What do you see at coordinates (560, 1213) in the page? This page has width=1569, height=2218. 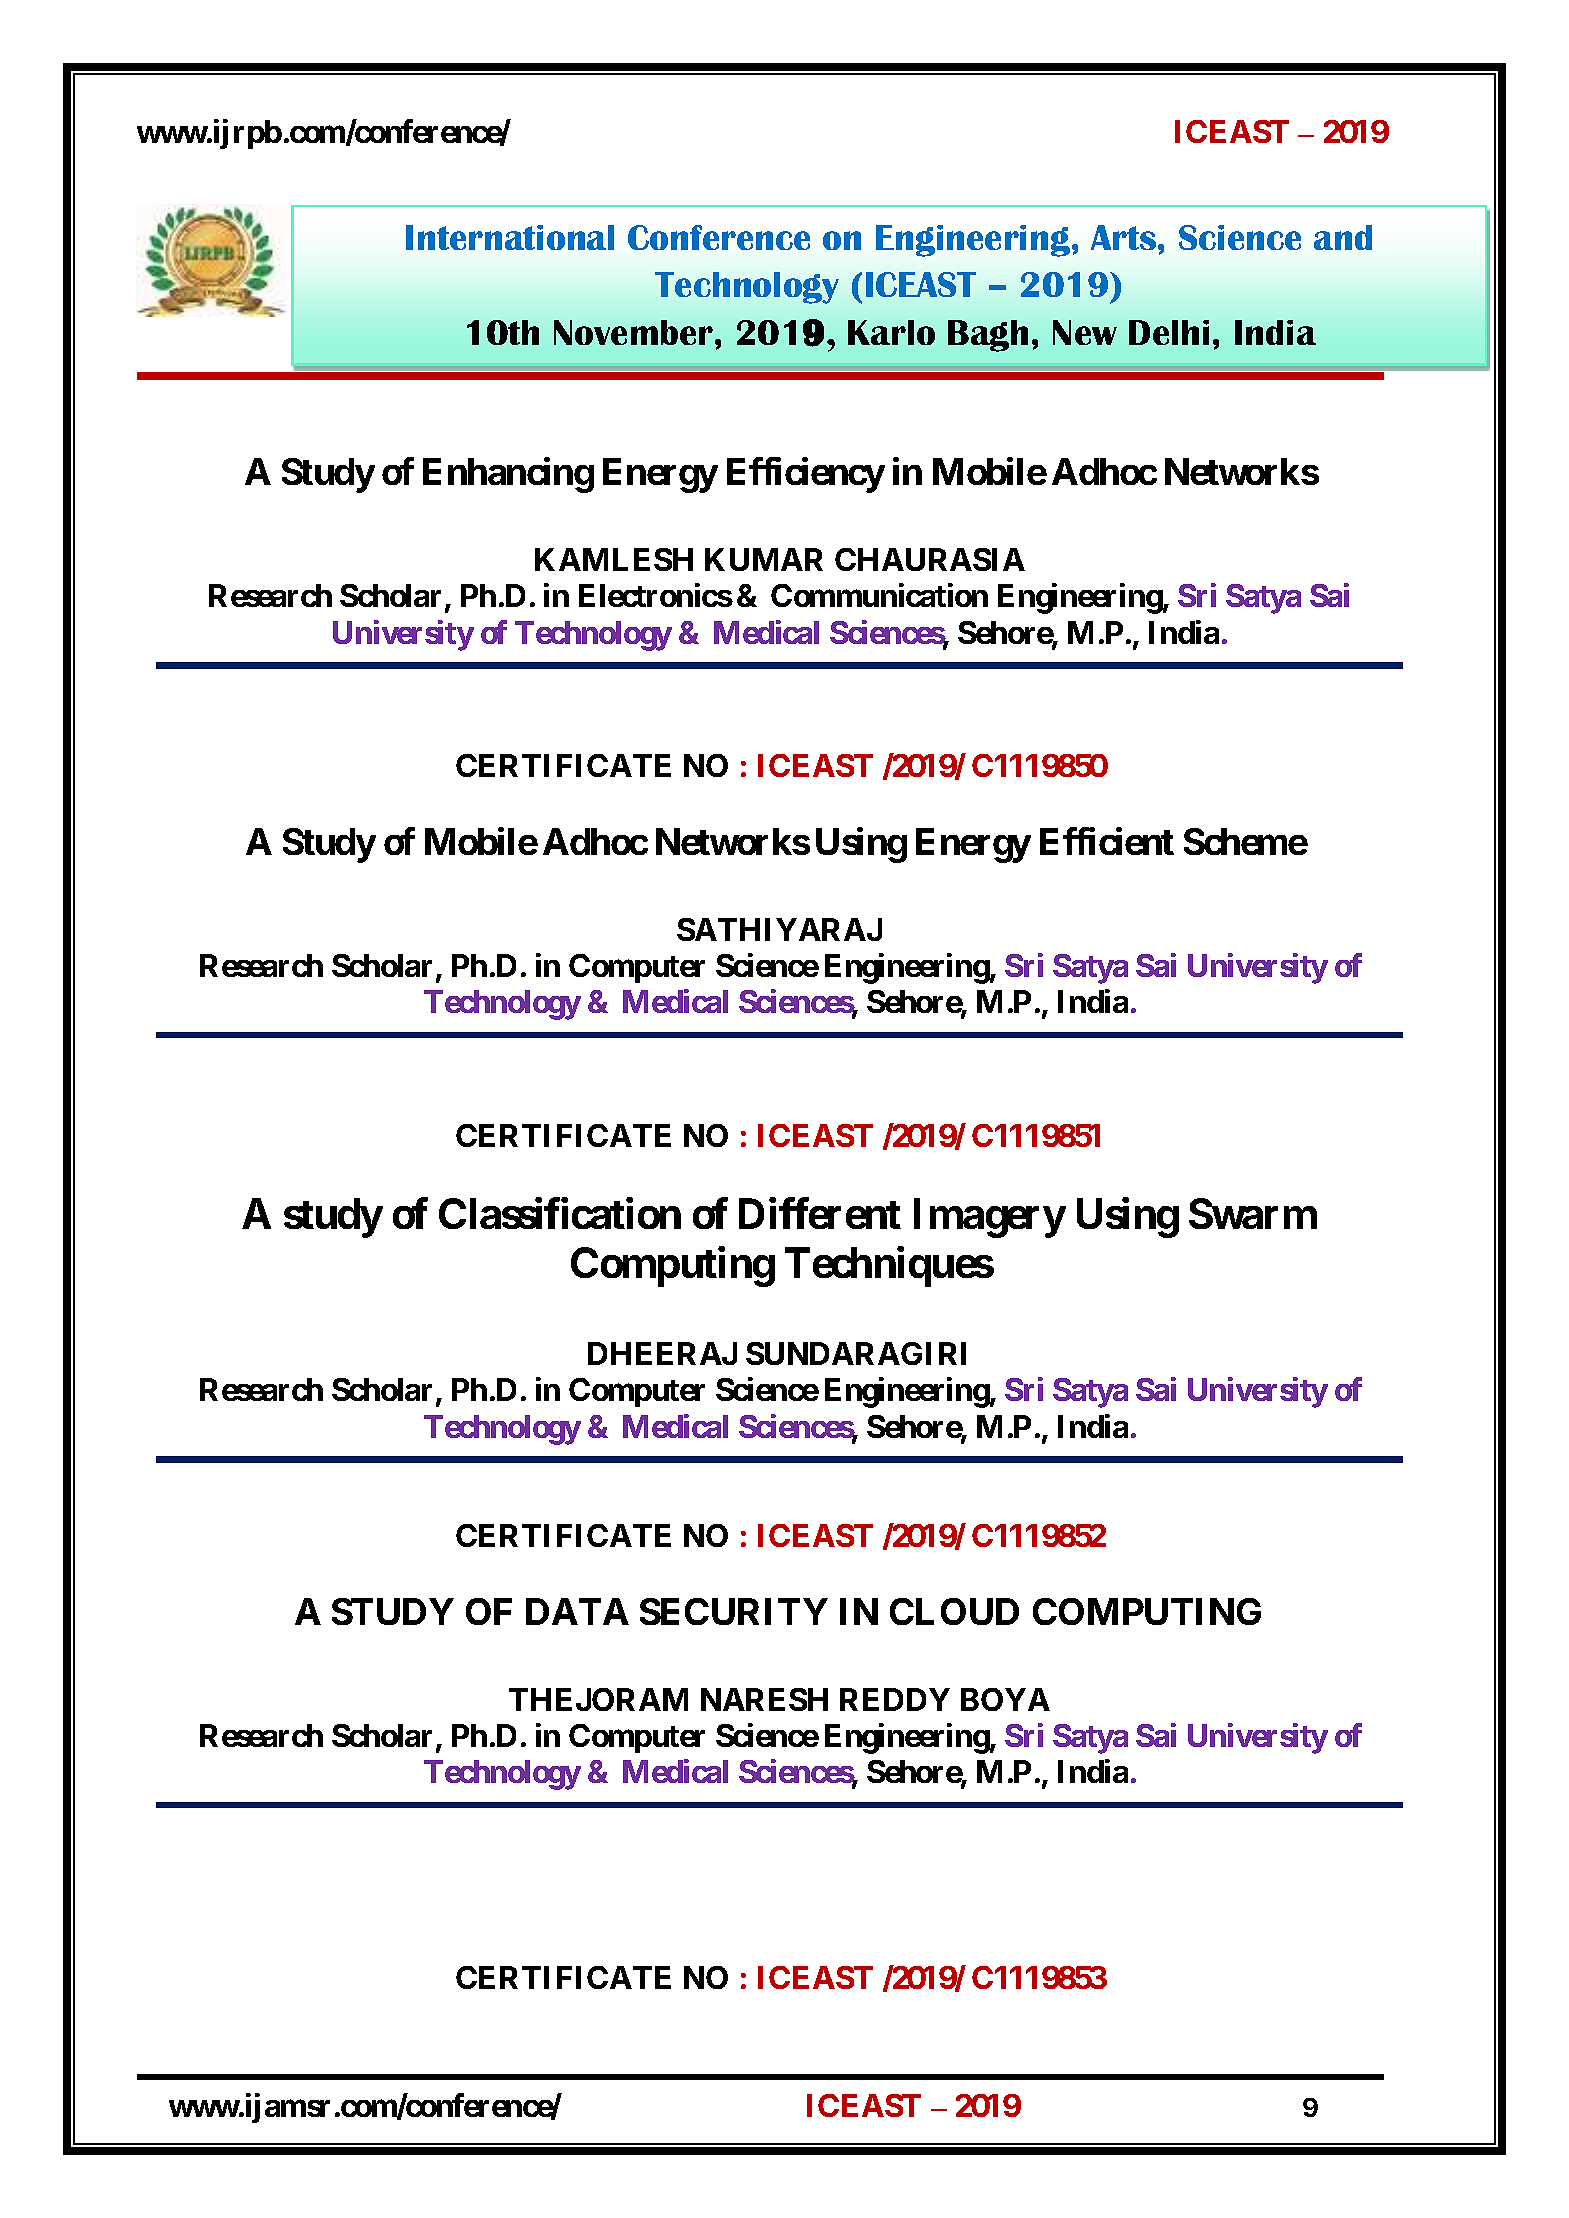 I see `Classification` at bounding box center [560, 1213].
